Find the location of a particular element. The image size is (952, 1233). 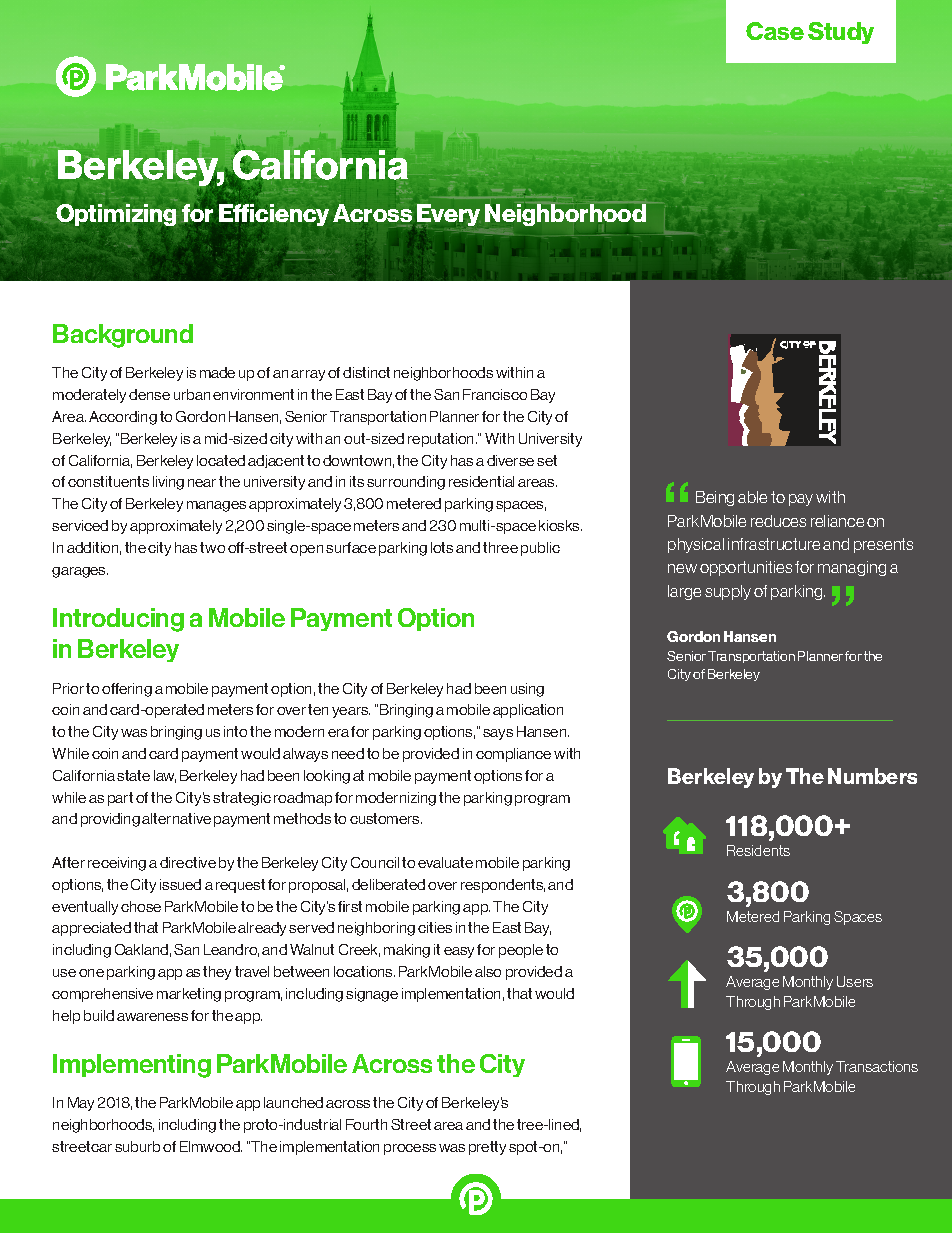

Case is located at coordinates (775, 31).
